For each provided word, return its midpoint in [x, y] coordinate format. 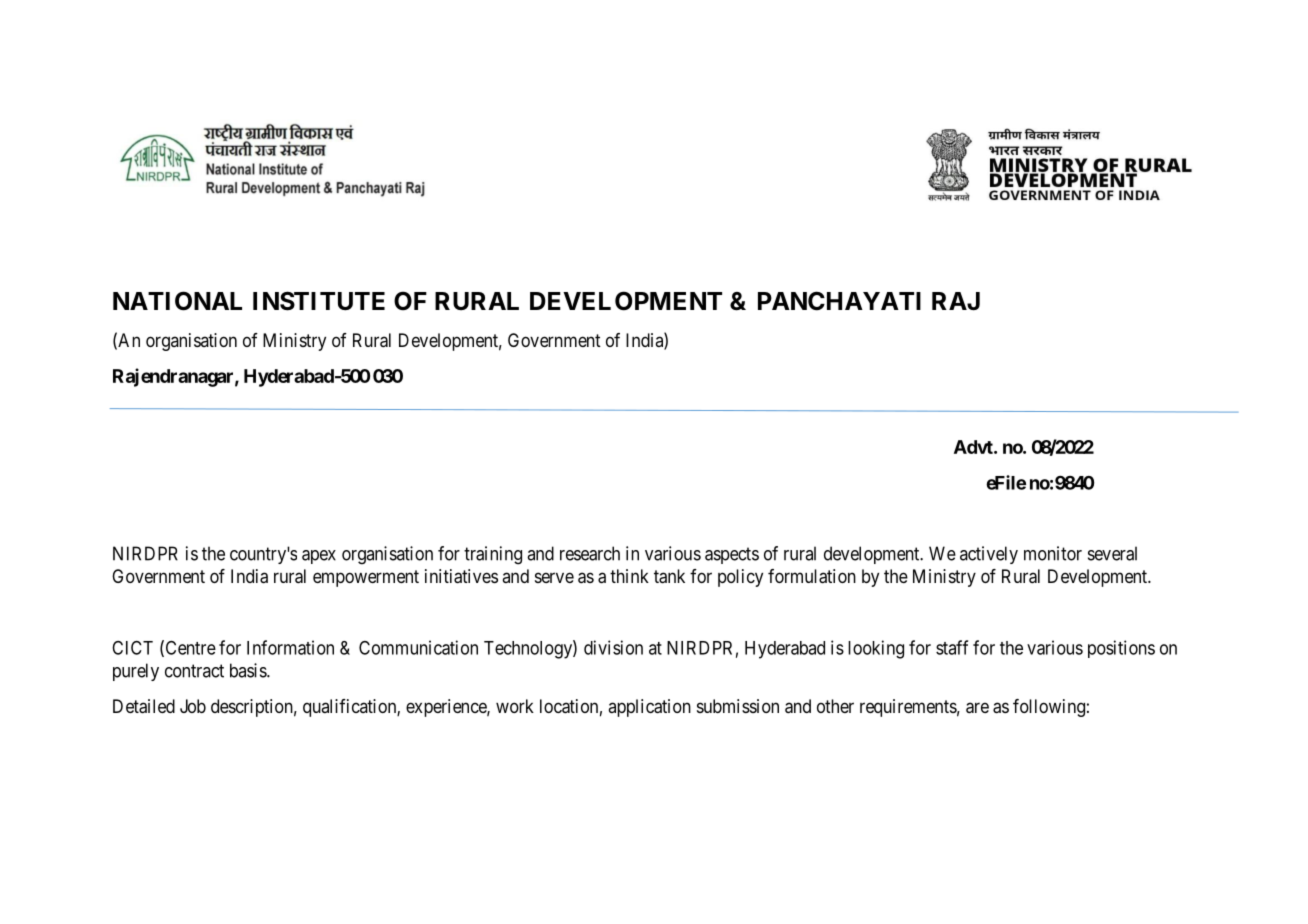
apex [319, 557]
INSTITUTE [319, 301]
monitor [1053, 553]
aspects [732, 555]
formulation [812, 576]
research [590, 553]
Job [193, 706]
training [493, 555]
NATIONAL [177, 301]
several [1112, 553]
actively [989, 555]
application [649, 708]
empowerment [366, 578]
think [629, 576]
